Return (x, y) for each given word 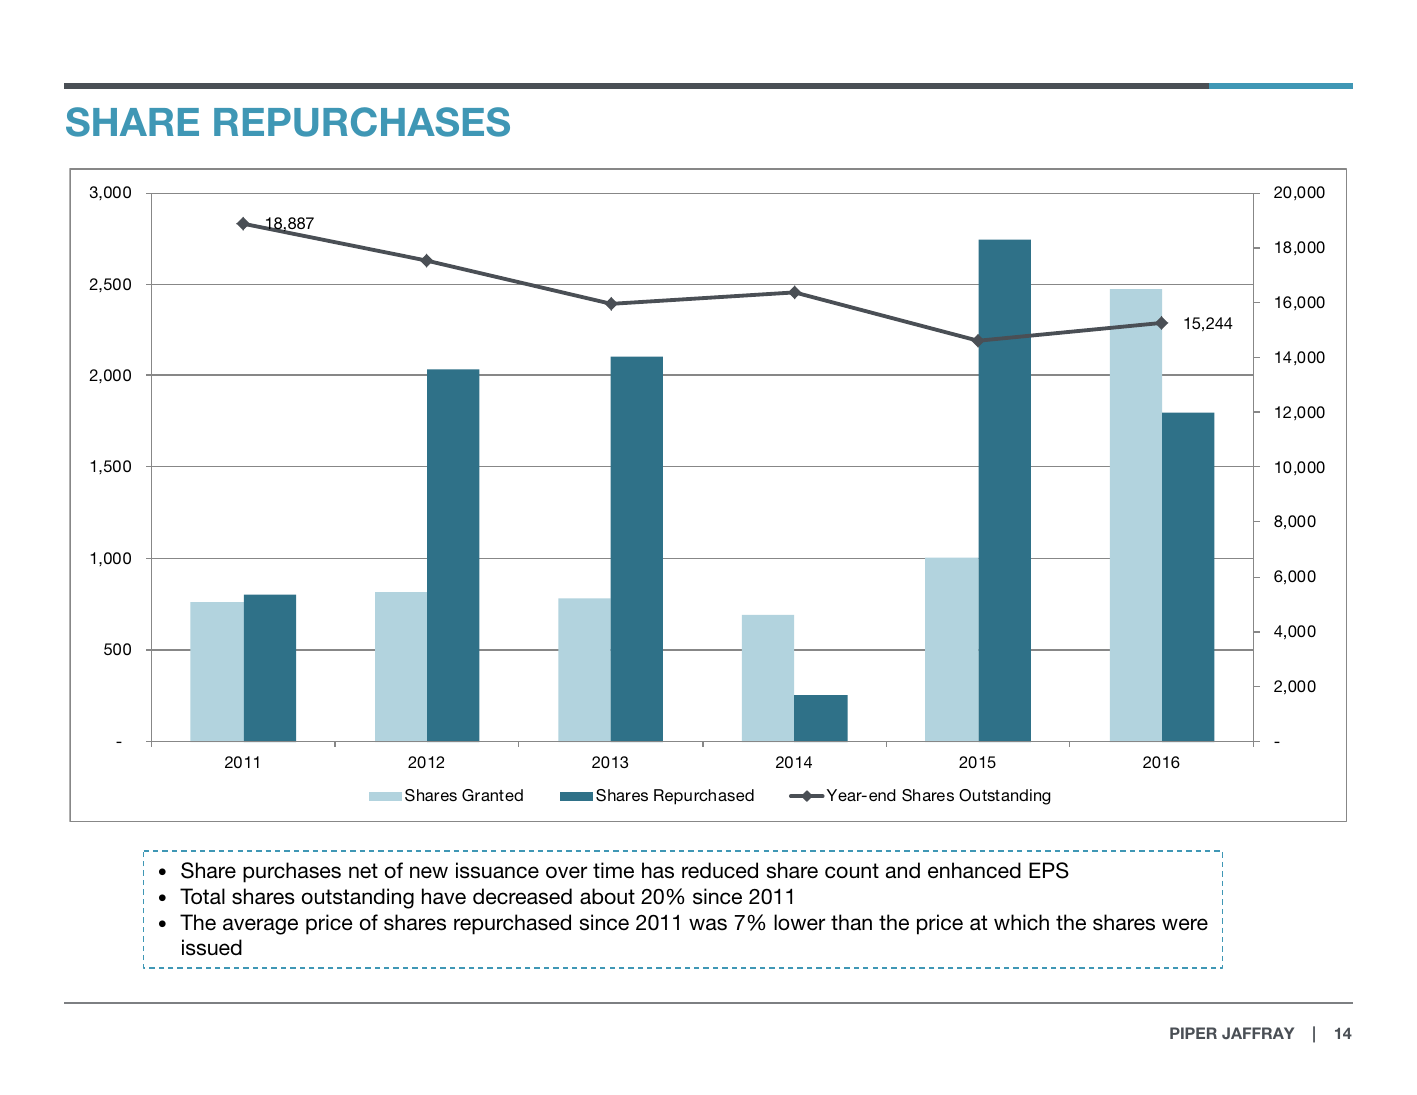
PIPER (1193, 1033)
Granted (492, 795)
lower (799, 922)
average (260, 926)
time (613, 870)
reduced (720, 870)
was (708, 924)
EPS (1049, 870)
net (363, 870)
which (1021, 922)
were (1185, 924)
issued (212, 947)
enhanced (974, 870)
